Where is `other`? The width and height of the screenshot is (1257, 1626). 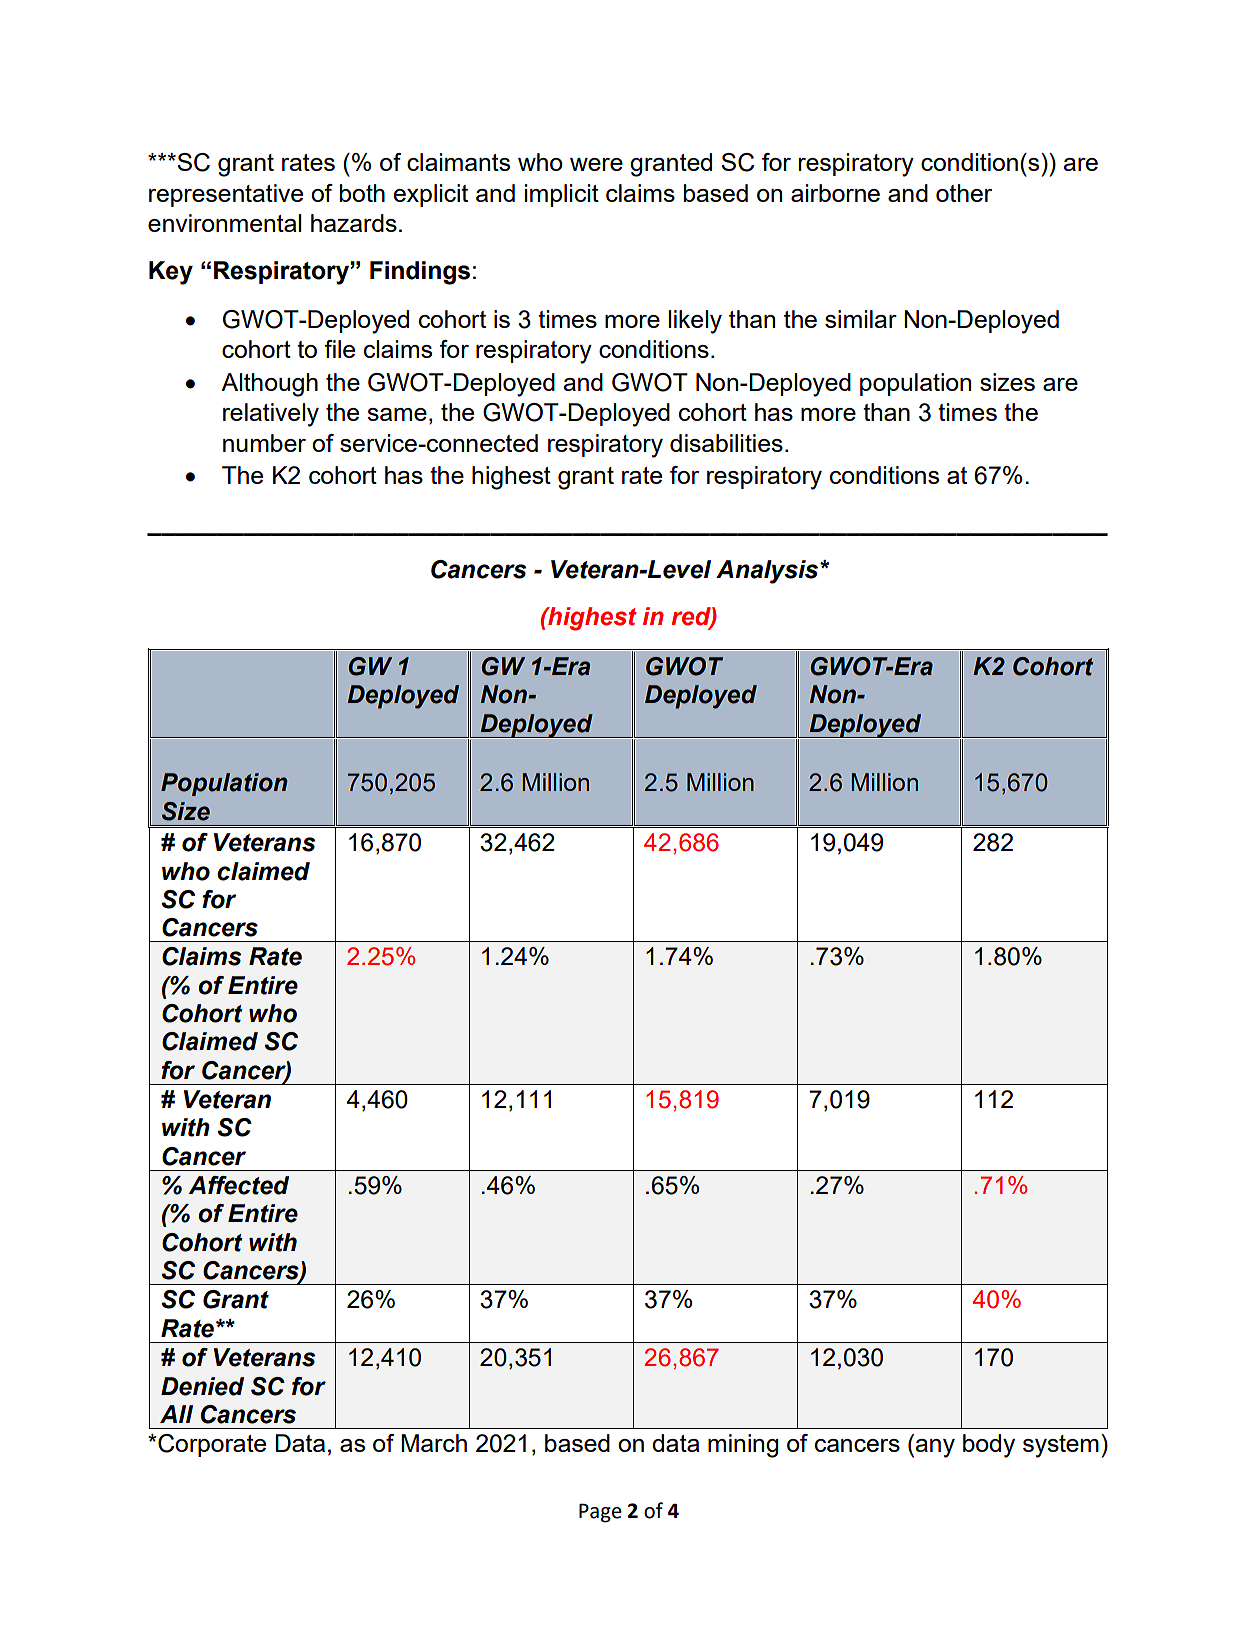 other is located at coordinates (964, 193).
